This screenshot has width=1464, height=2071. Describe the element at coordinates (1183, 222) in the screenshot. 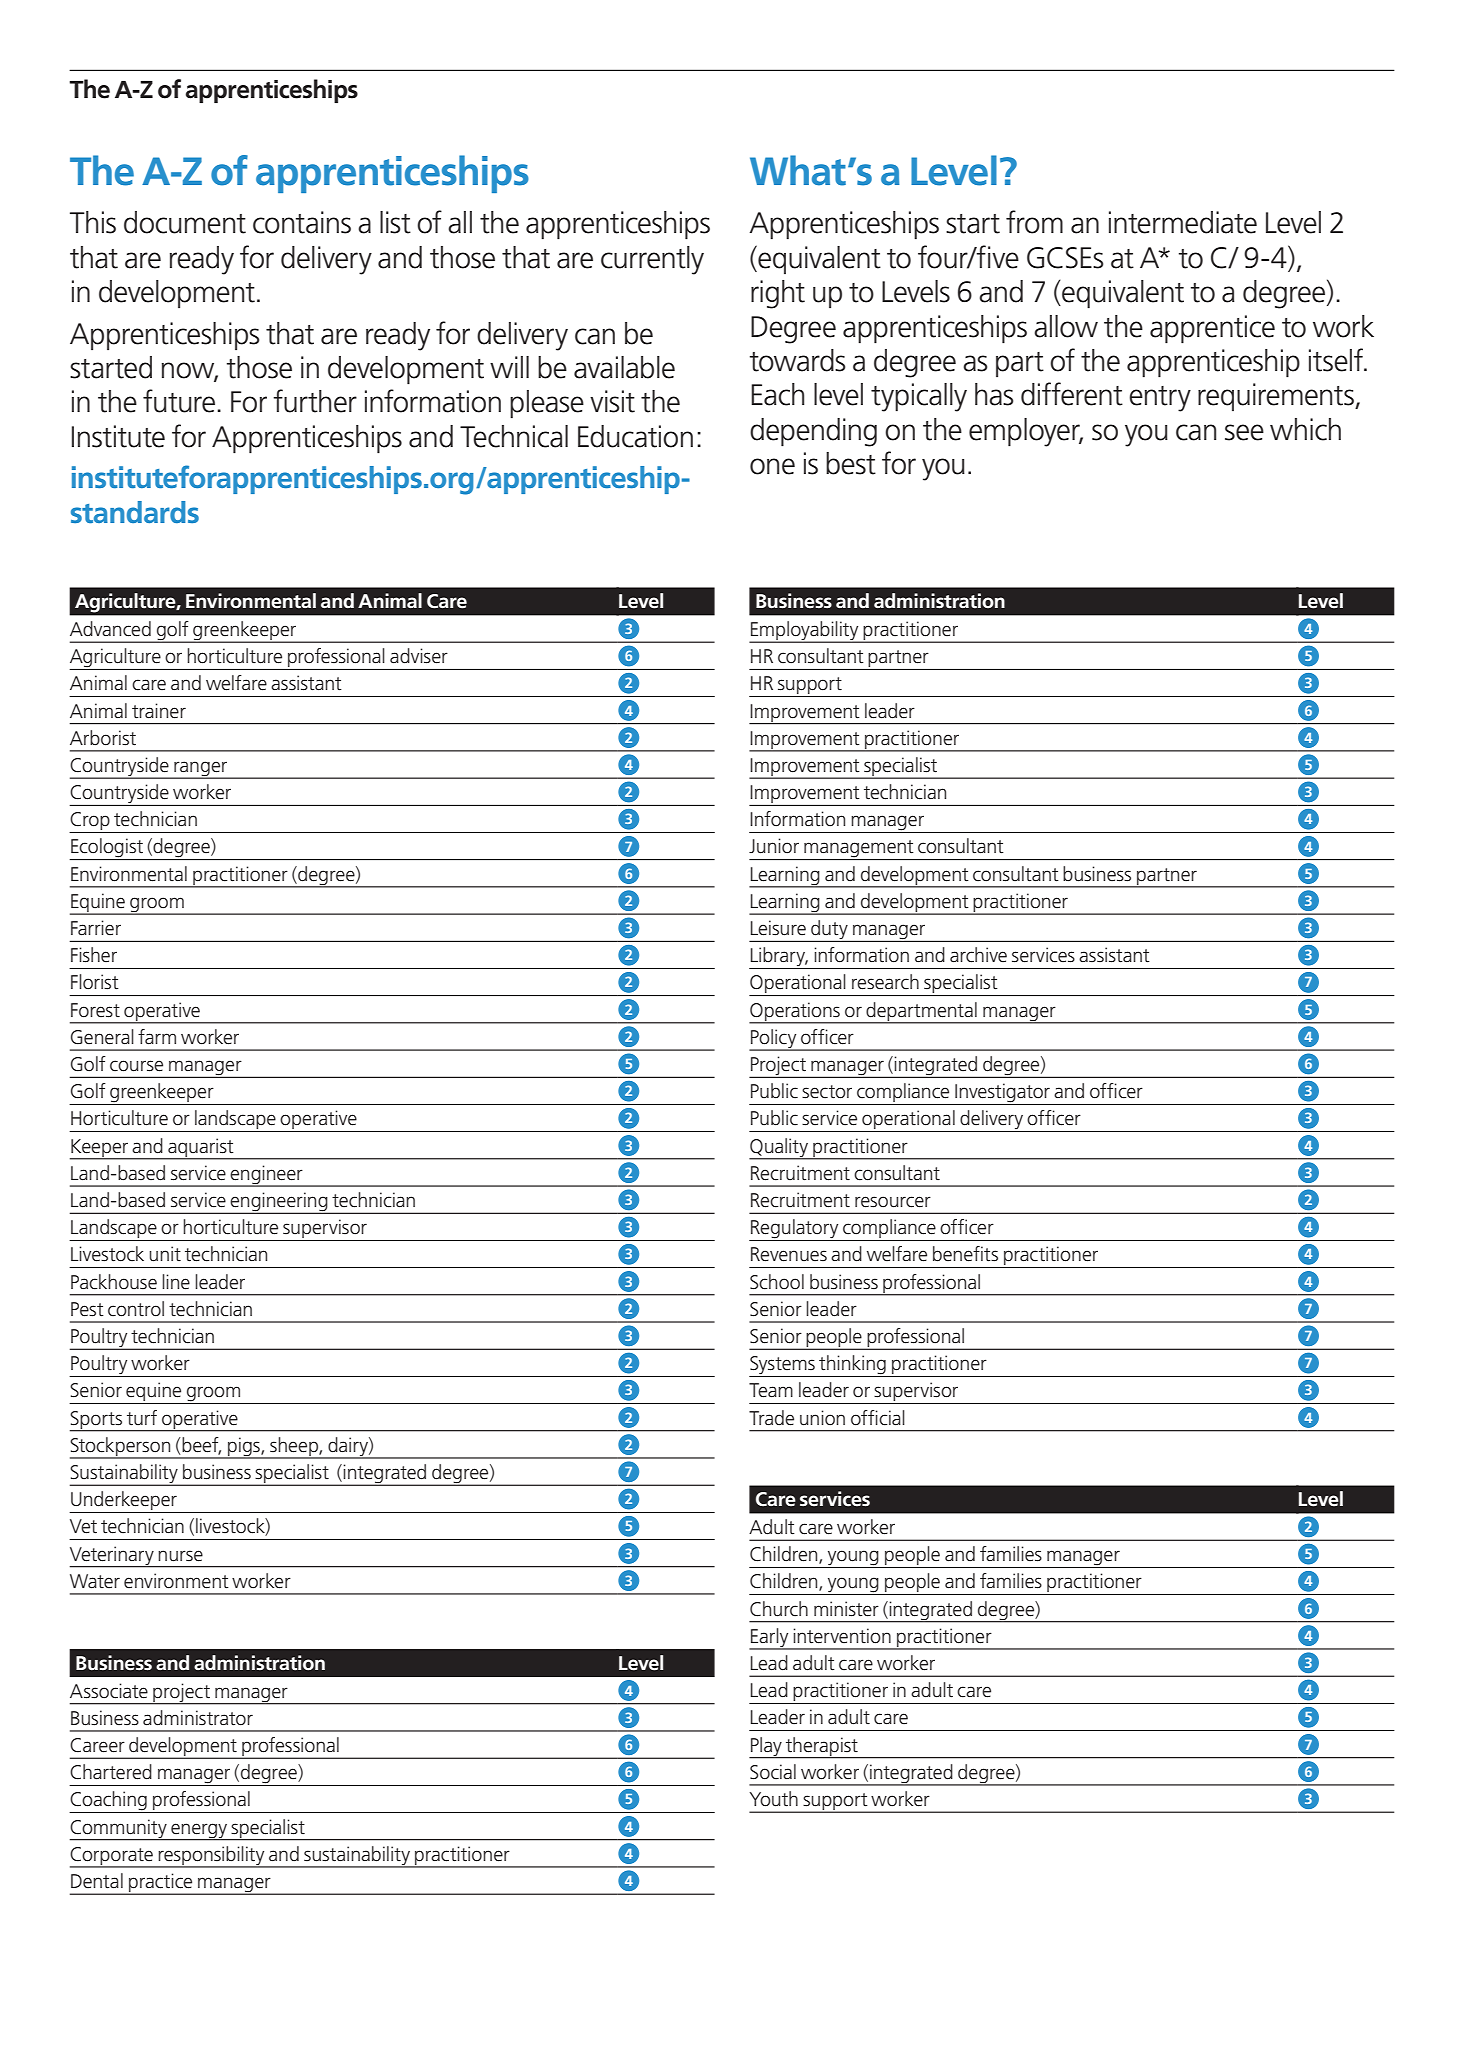

I see `intermediate` at that location.
